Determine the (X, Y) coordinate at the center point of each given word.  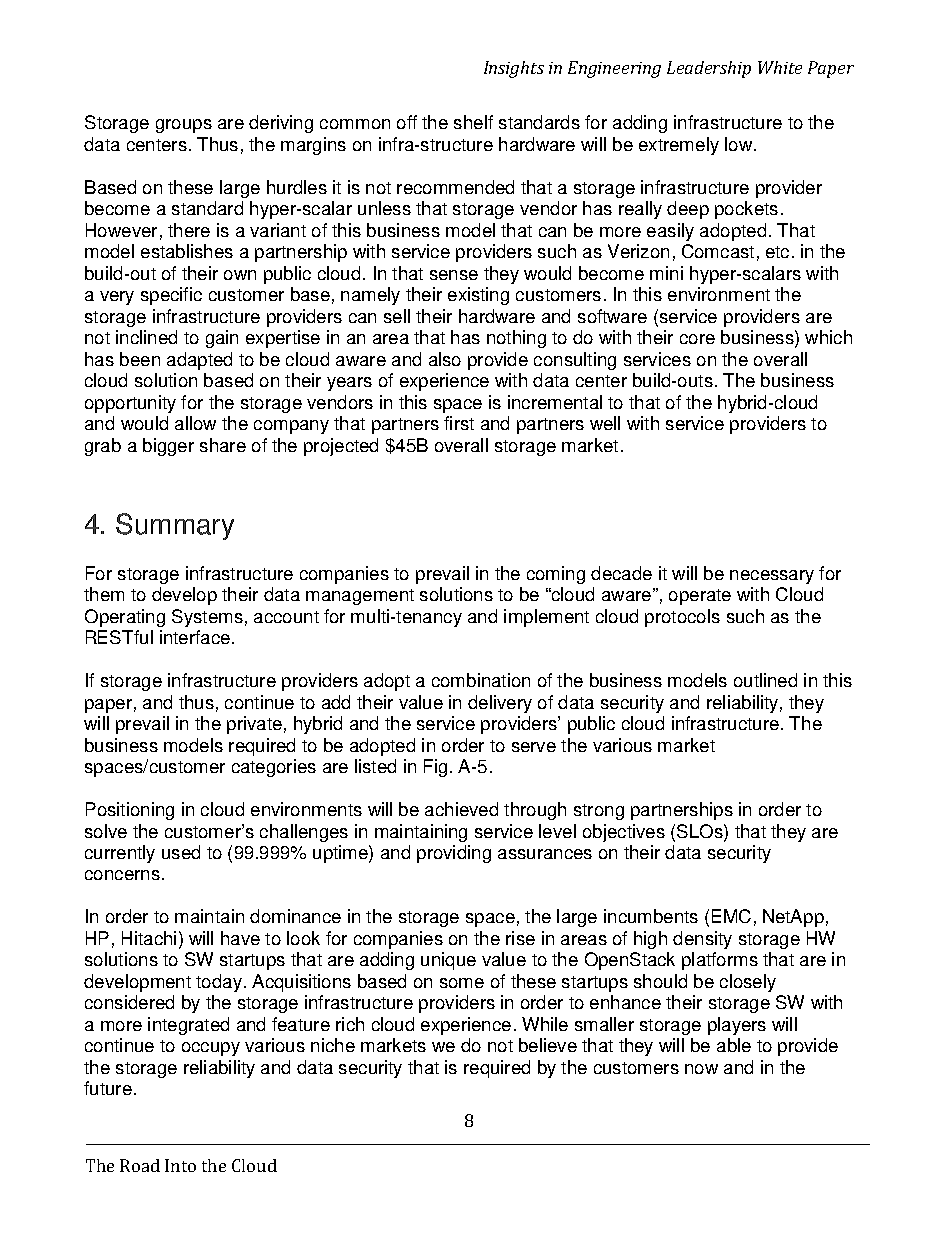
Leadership (709, 69)
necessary (772, 577)
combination (481, 680)
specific (171, 296)
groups (184, 126)
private (254, 725)
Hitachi (149, 938)
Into (180, 1165)
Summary (175, 526)
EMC (731, 916)
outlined (765, 680)
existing (478, 296)
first (459, 423)
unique (448, 961)
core (697, 339)
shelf (473, 122)
